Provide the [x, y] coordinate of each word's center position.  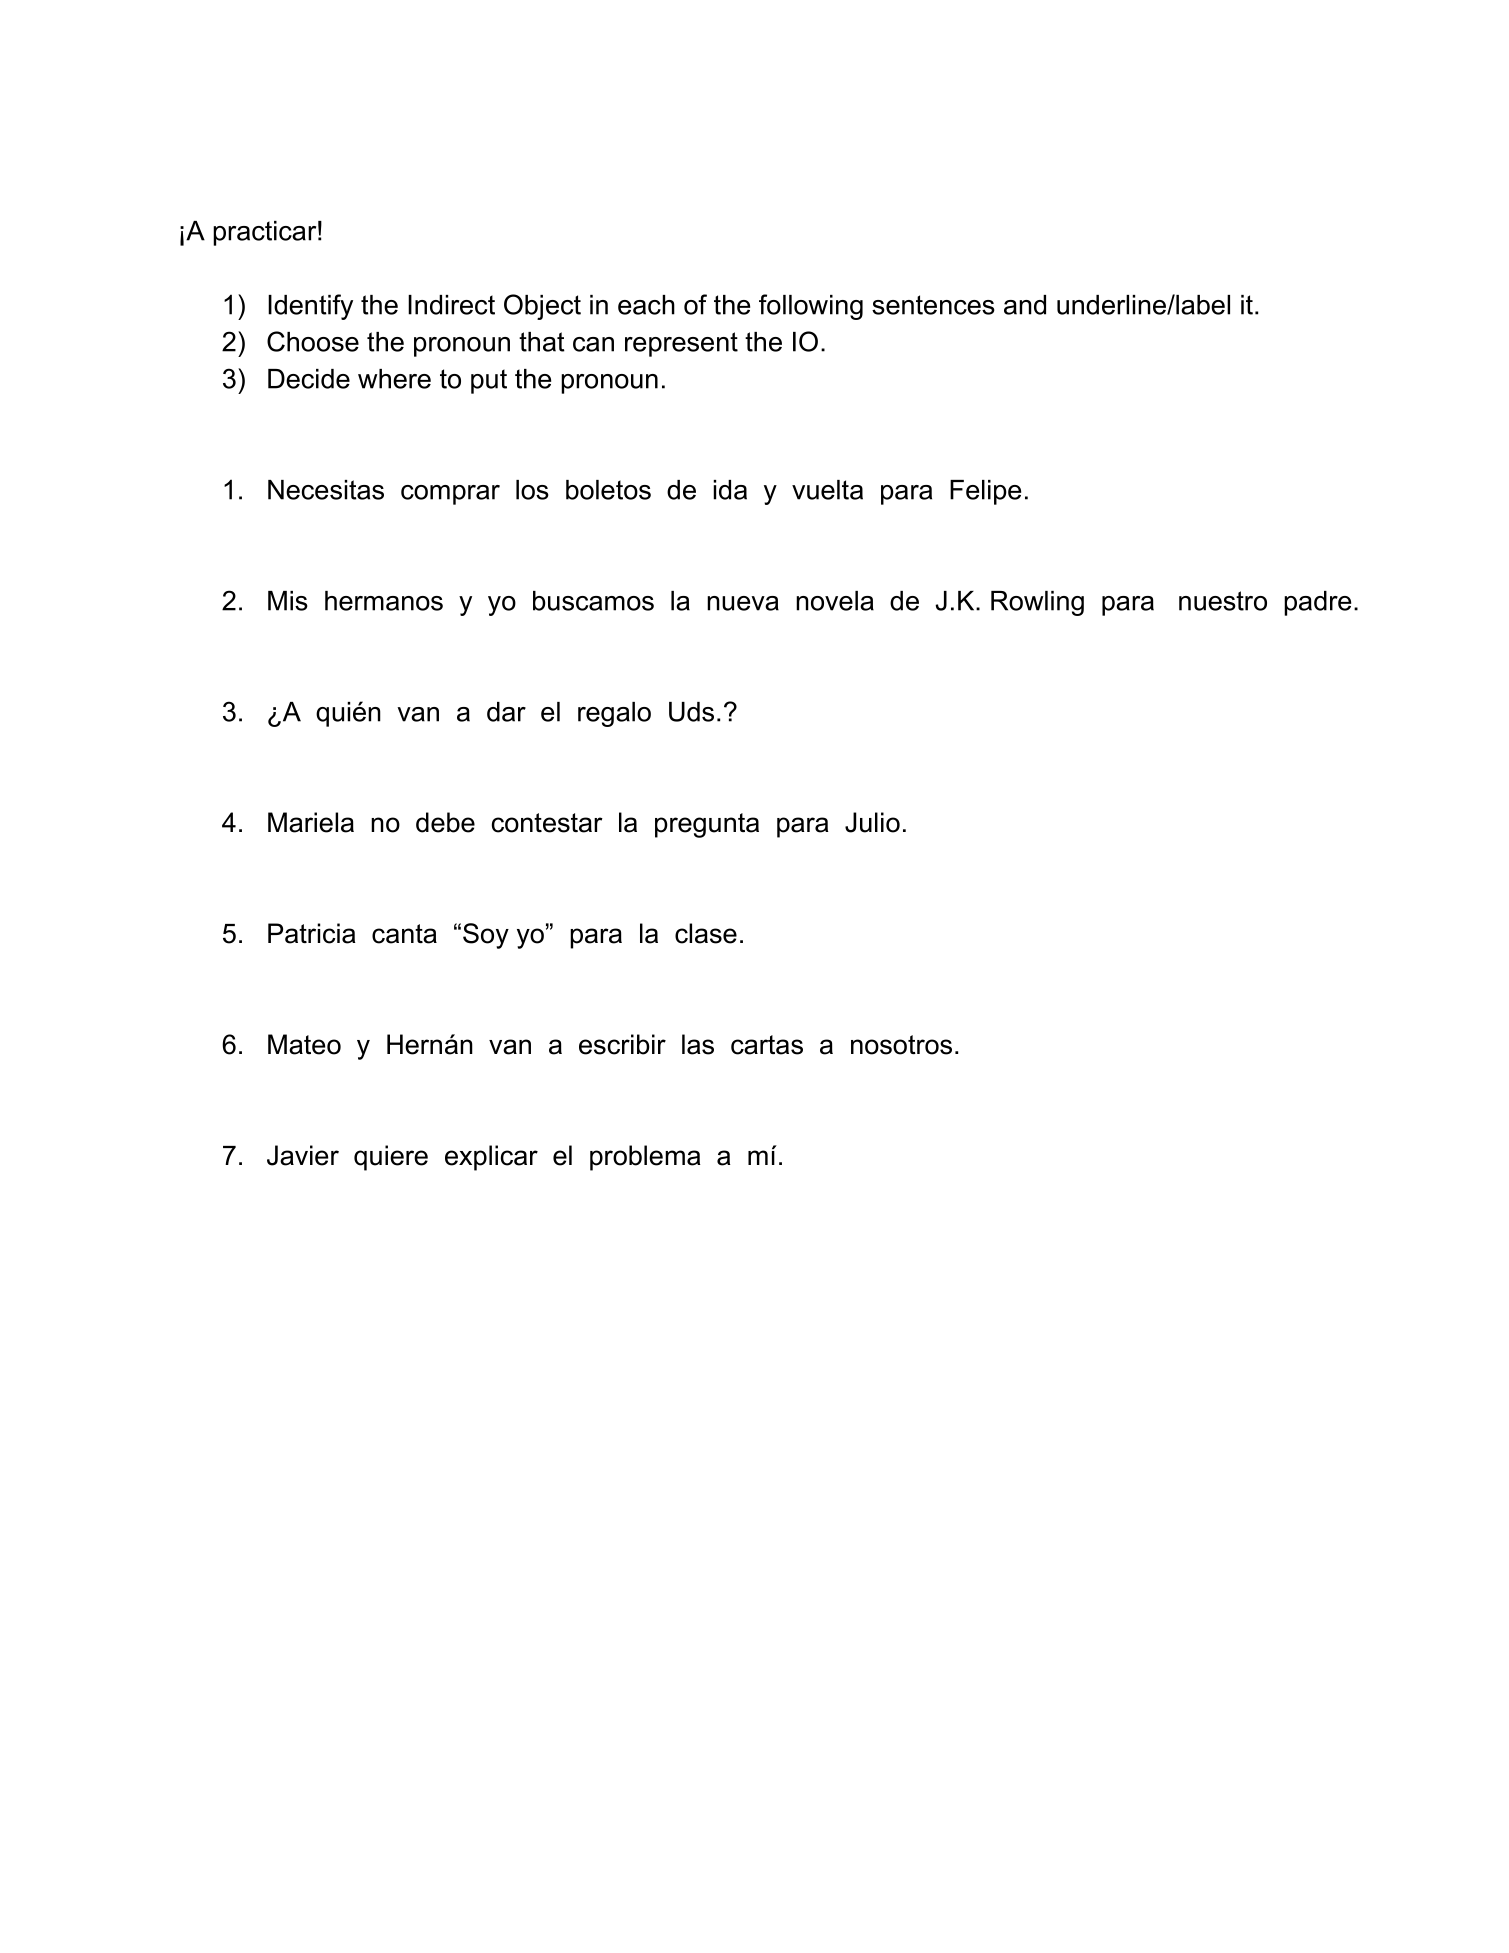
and [1025, 305]
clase [706, 933]
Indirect [451, 305]
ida [730, 490]
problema [645, 1158]
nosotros [901, 1045]
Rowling [1037, 603]
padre [1317, 603]
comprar [450, 495]
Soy [486, 936]
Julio [872, 822]
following [811, 307]
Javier [303, 1155]
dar [506, 712]
